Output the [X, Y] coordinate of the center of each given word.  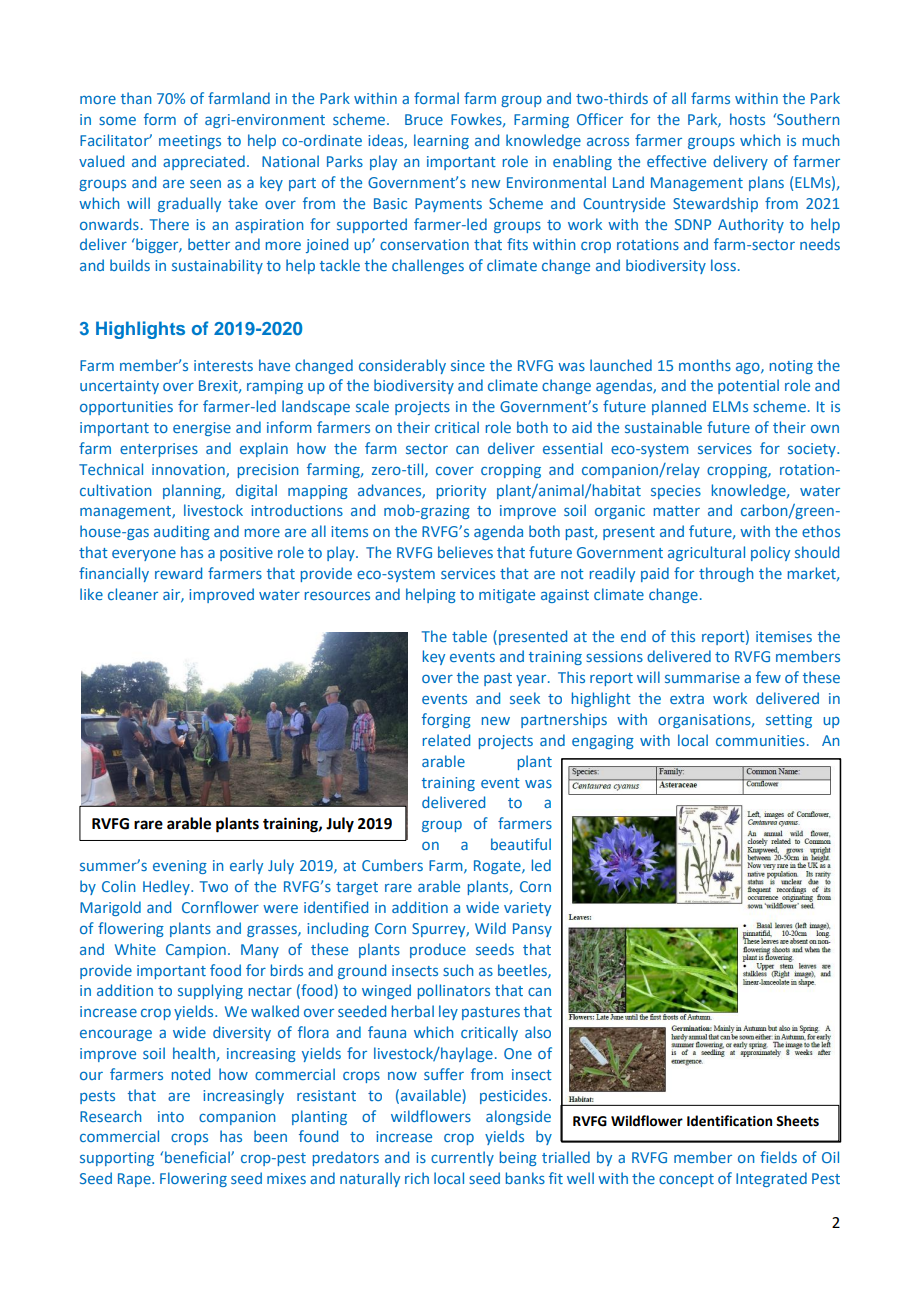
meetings [190, 142]
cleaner [133, 594]
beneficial [198, 1157]
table [469, 636]
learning [441, 141]
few [768, 677]
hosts [747, 119]
